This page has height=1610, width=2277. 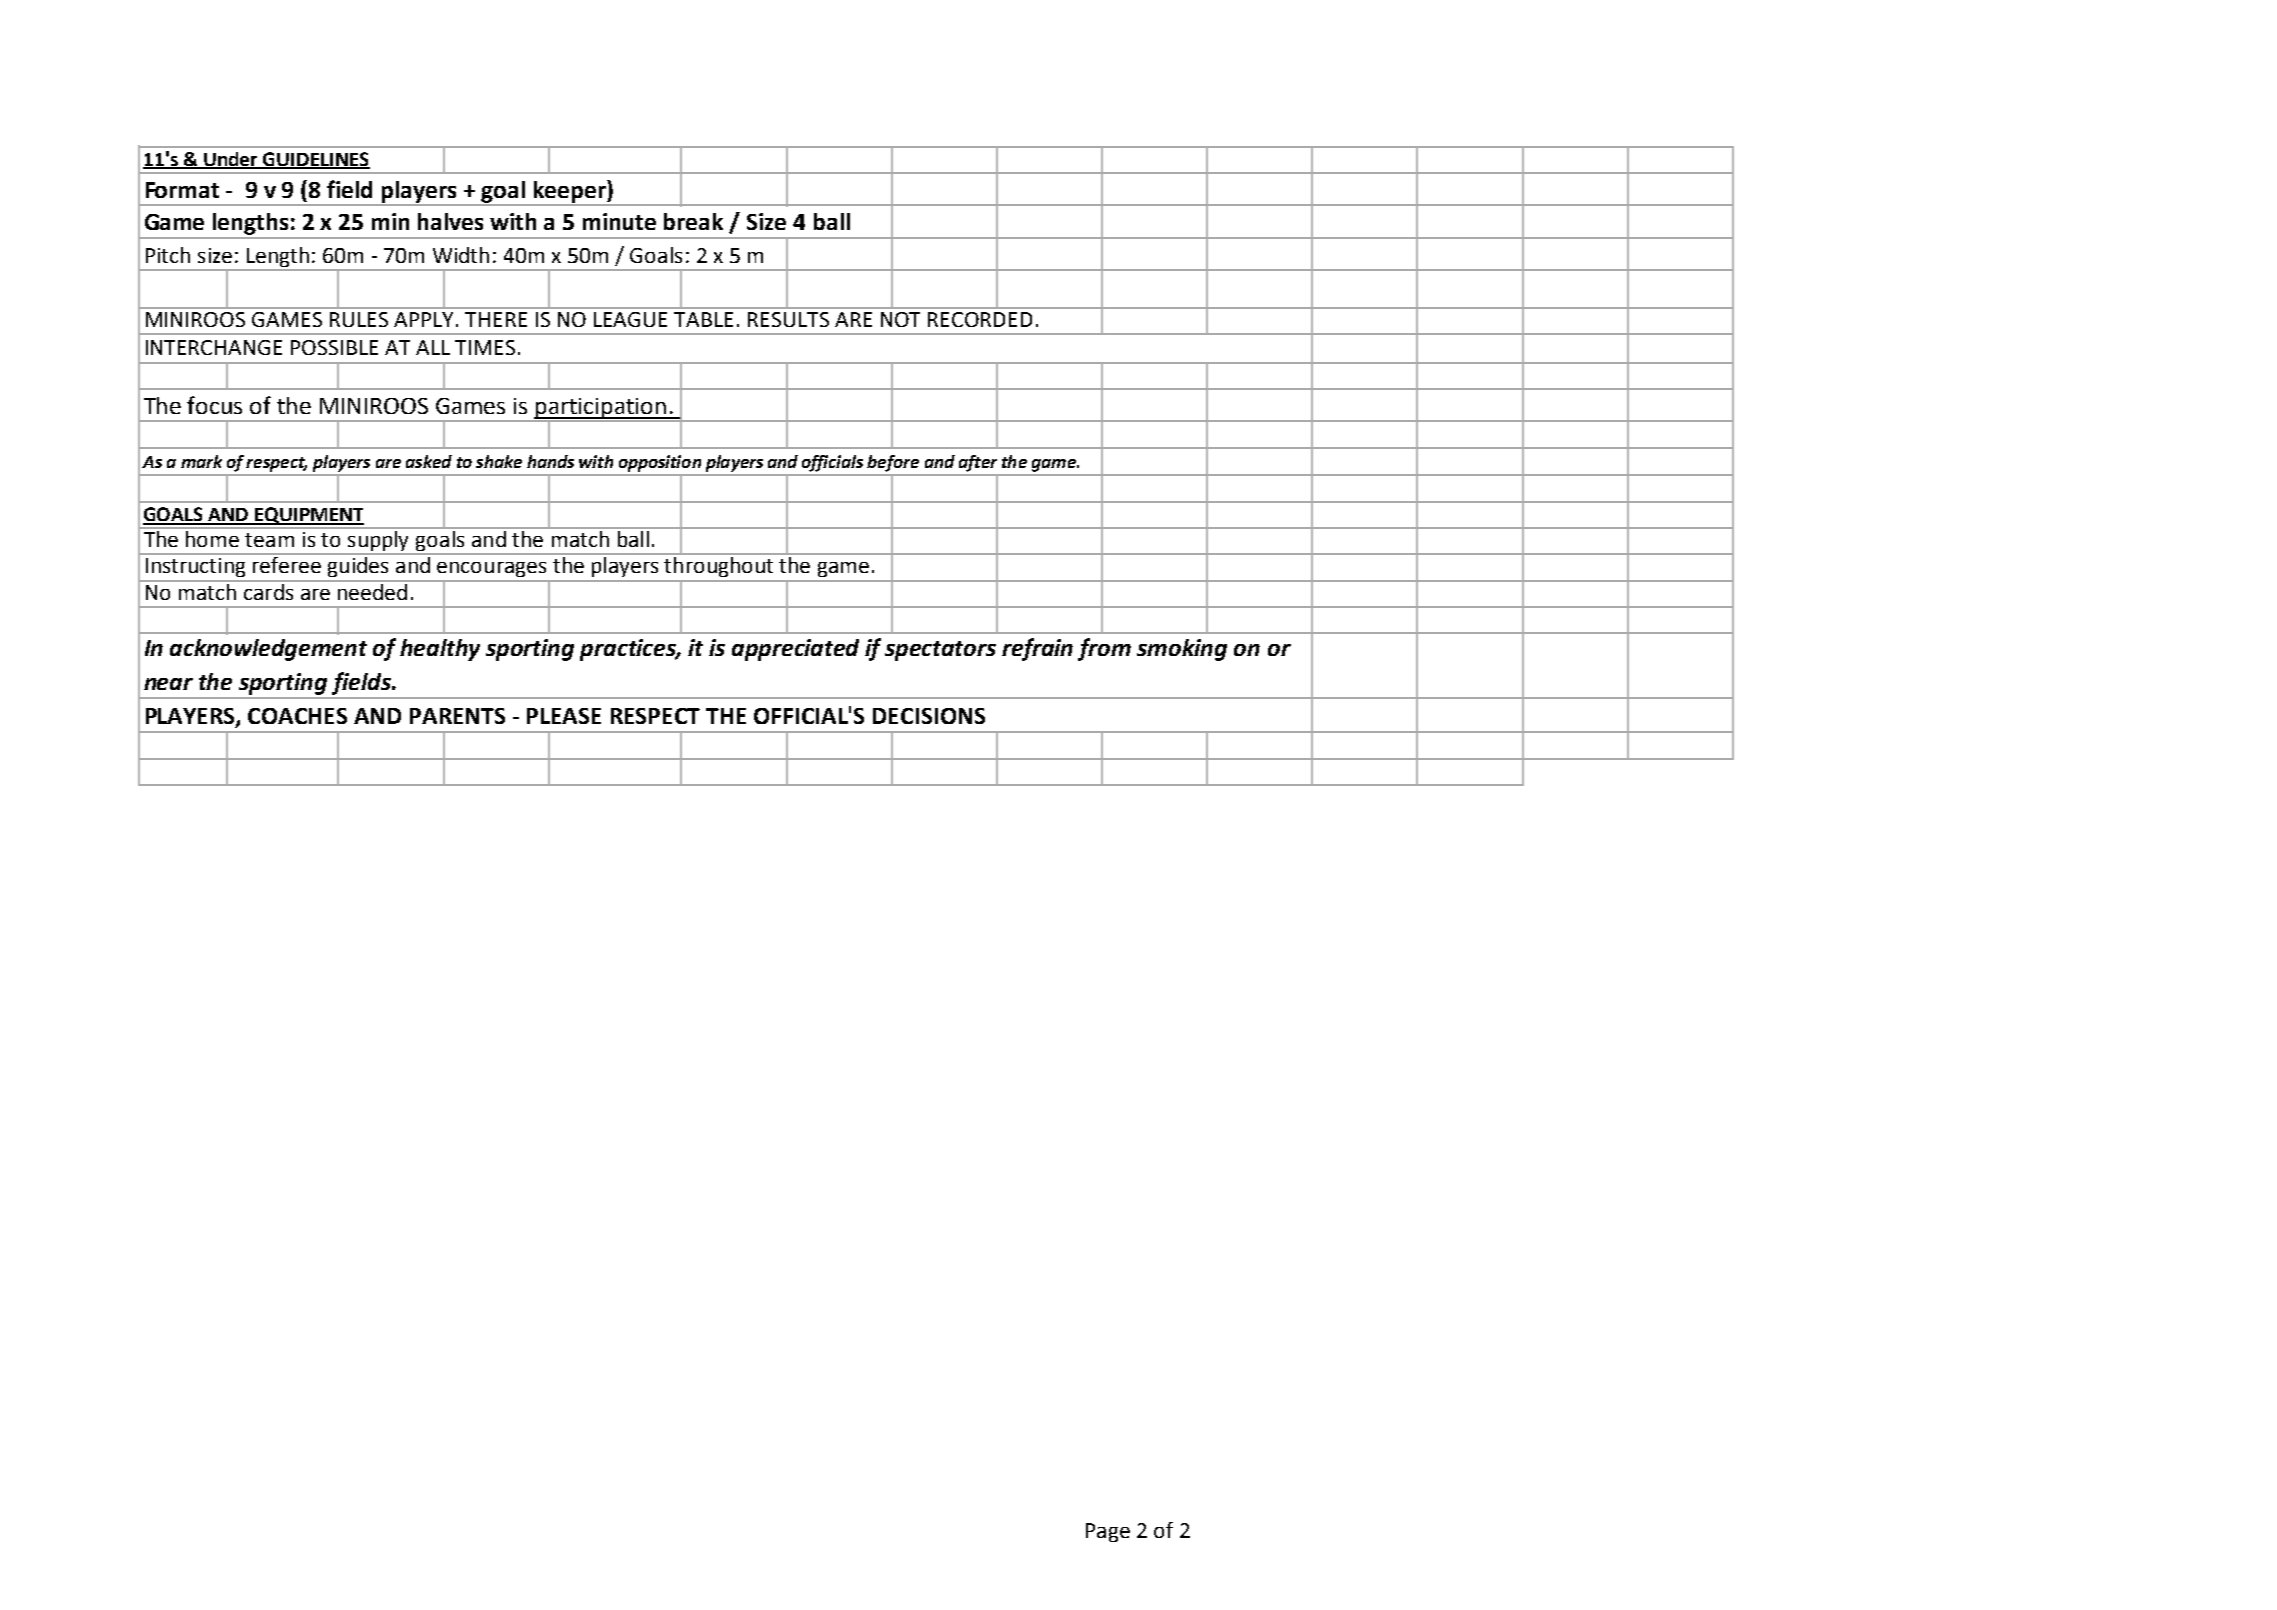 I want to click on PLEASE, so click(x=564, y=716).
